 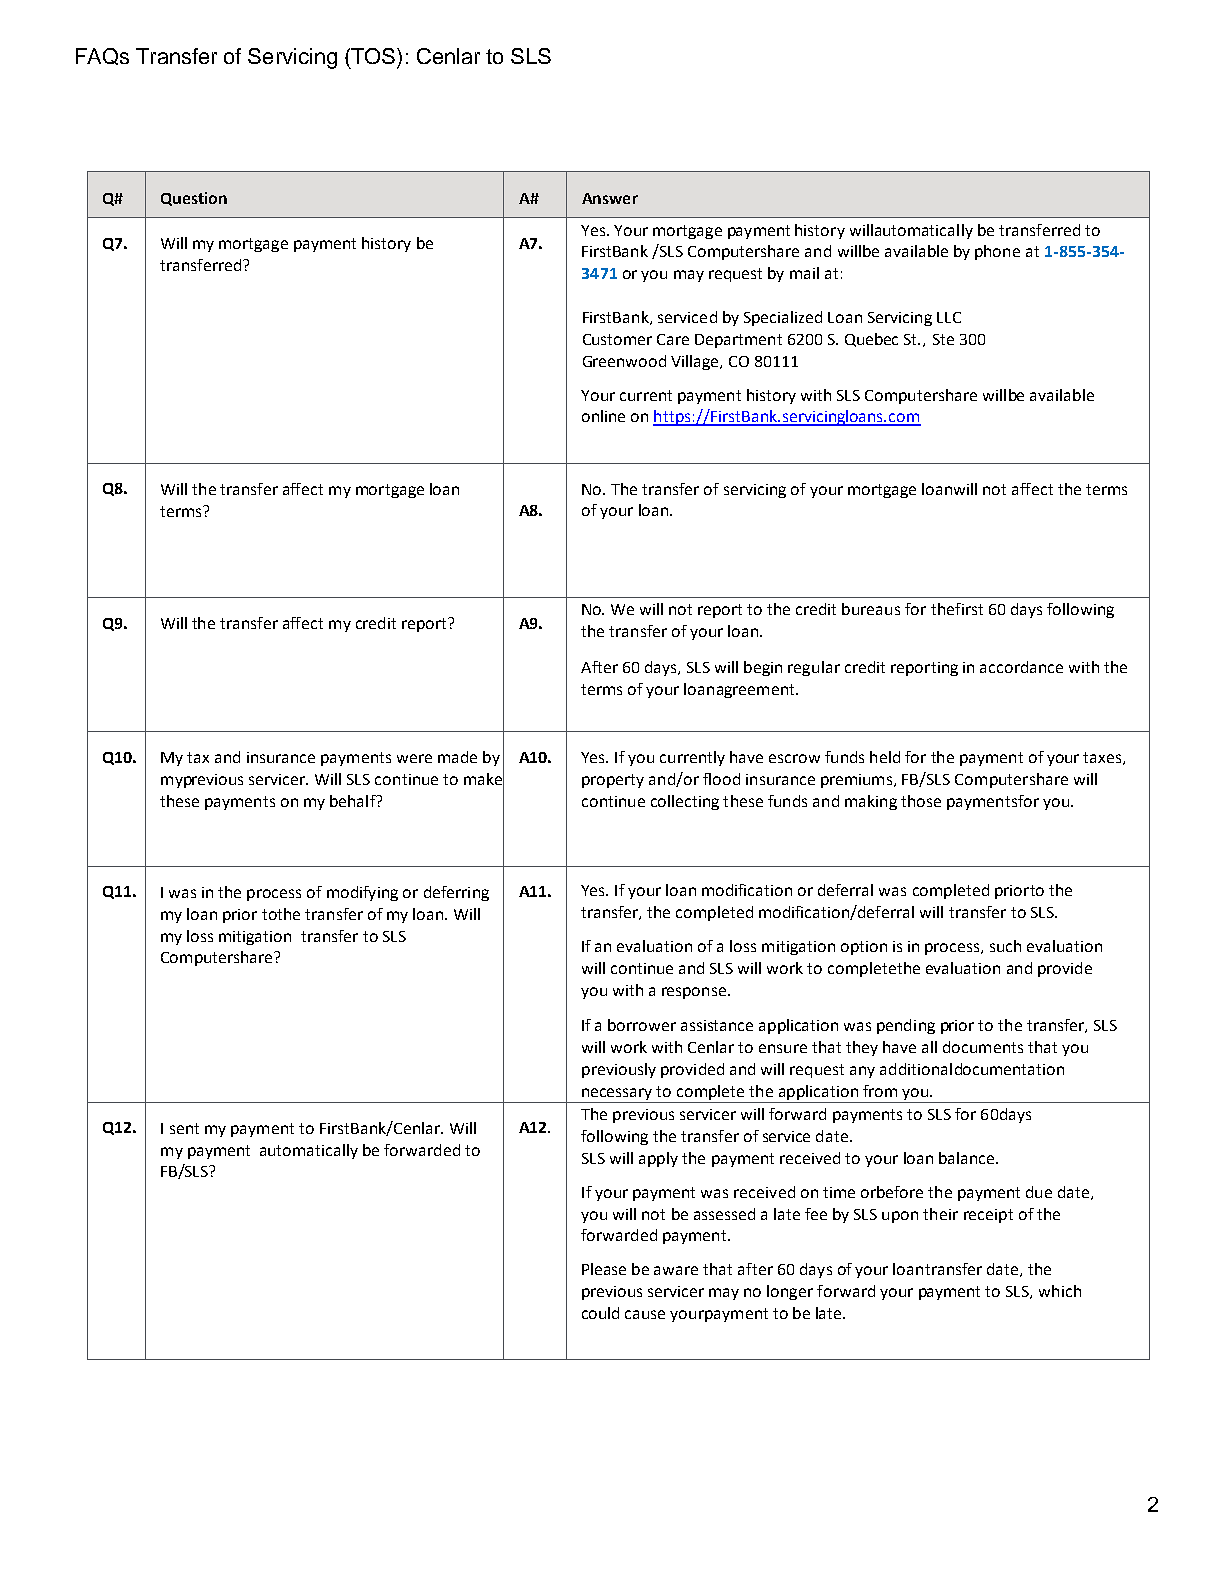 What do you see at coordinates (676, 1270) in the screenshot?
I see `aware` at bounding box center [676, 1270].
